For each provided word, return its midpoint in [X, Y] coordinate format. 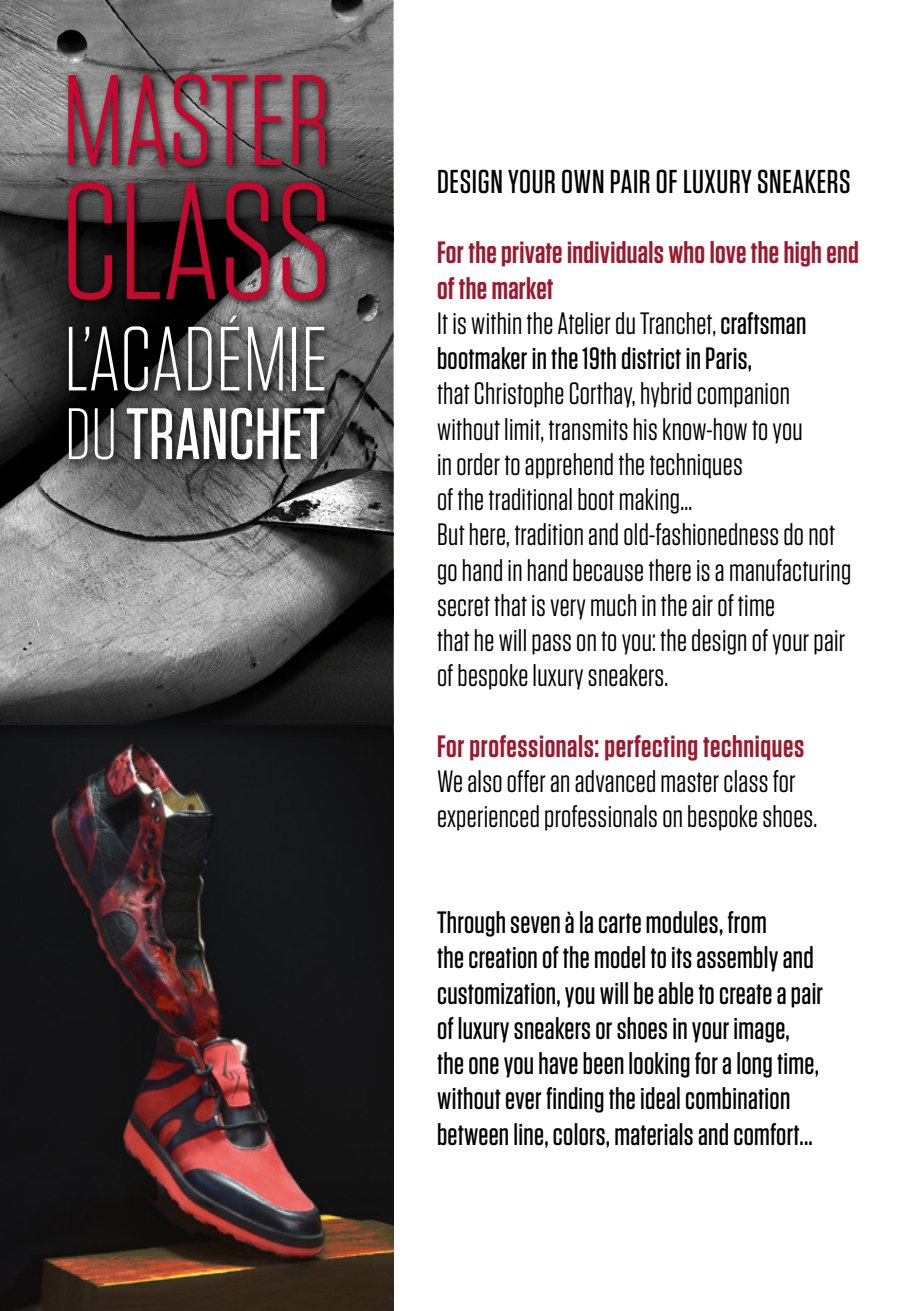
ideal [660, 1098]
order [478, 464]
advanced [615, 781]
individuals [615, 252]
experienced [488, 818]
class [746, 781]
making [649, 501]
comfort [768, 1134]
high [802, 254]
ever [524, 1101]
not [822, 535]
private [532, 254]
